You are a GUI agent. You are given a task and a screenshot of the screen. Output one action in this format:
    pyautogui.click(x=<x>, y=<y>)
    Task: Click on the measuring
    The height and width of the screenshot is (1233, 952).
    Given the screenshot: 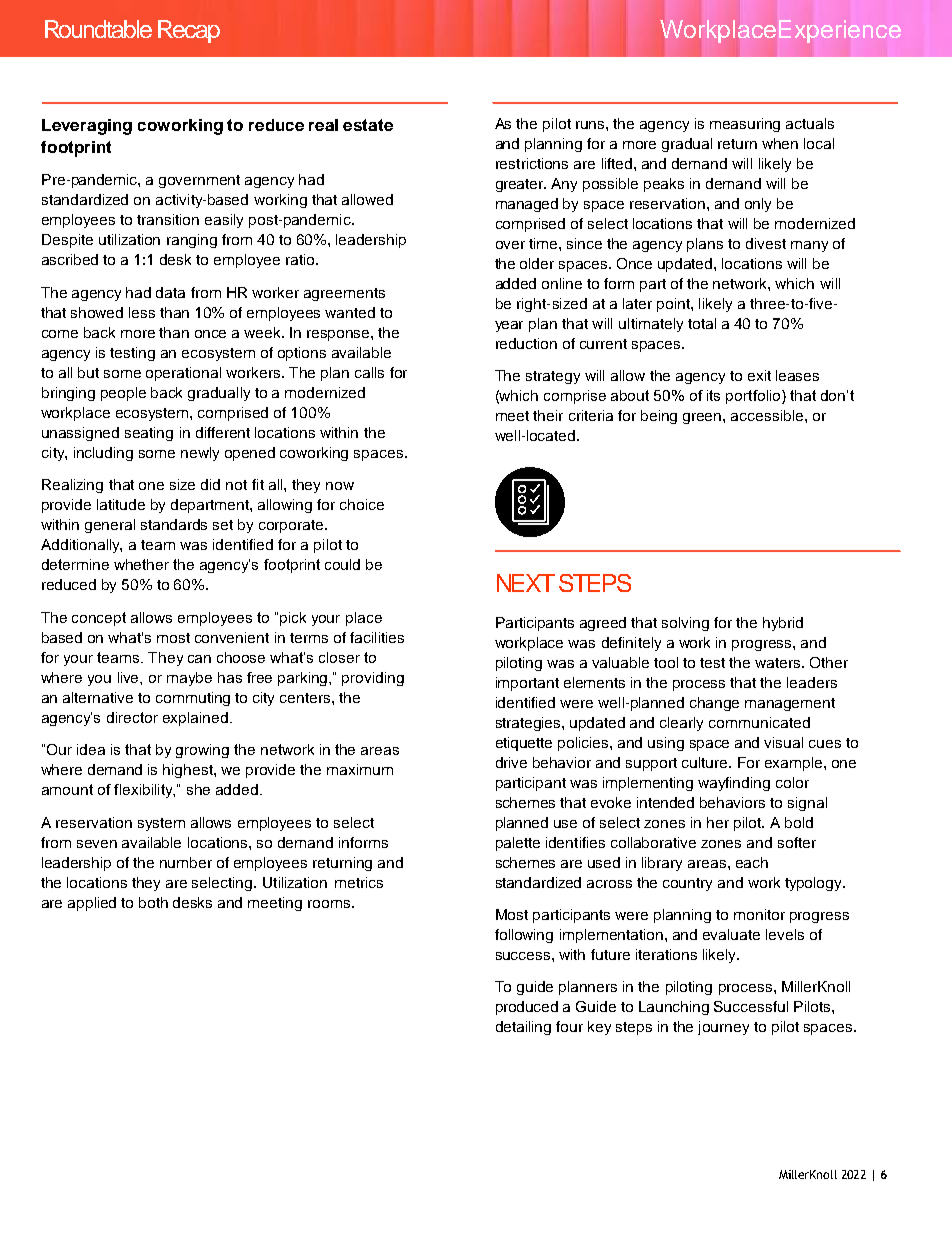 What is the action you would take?
    pyautogui.click(x=745, y=125)
